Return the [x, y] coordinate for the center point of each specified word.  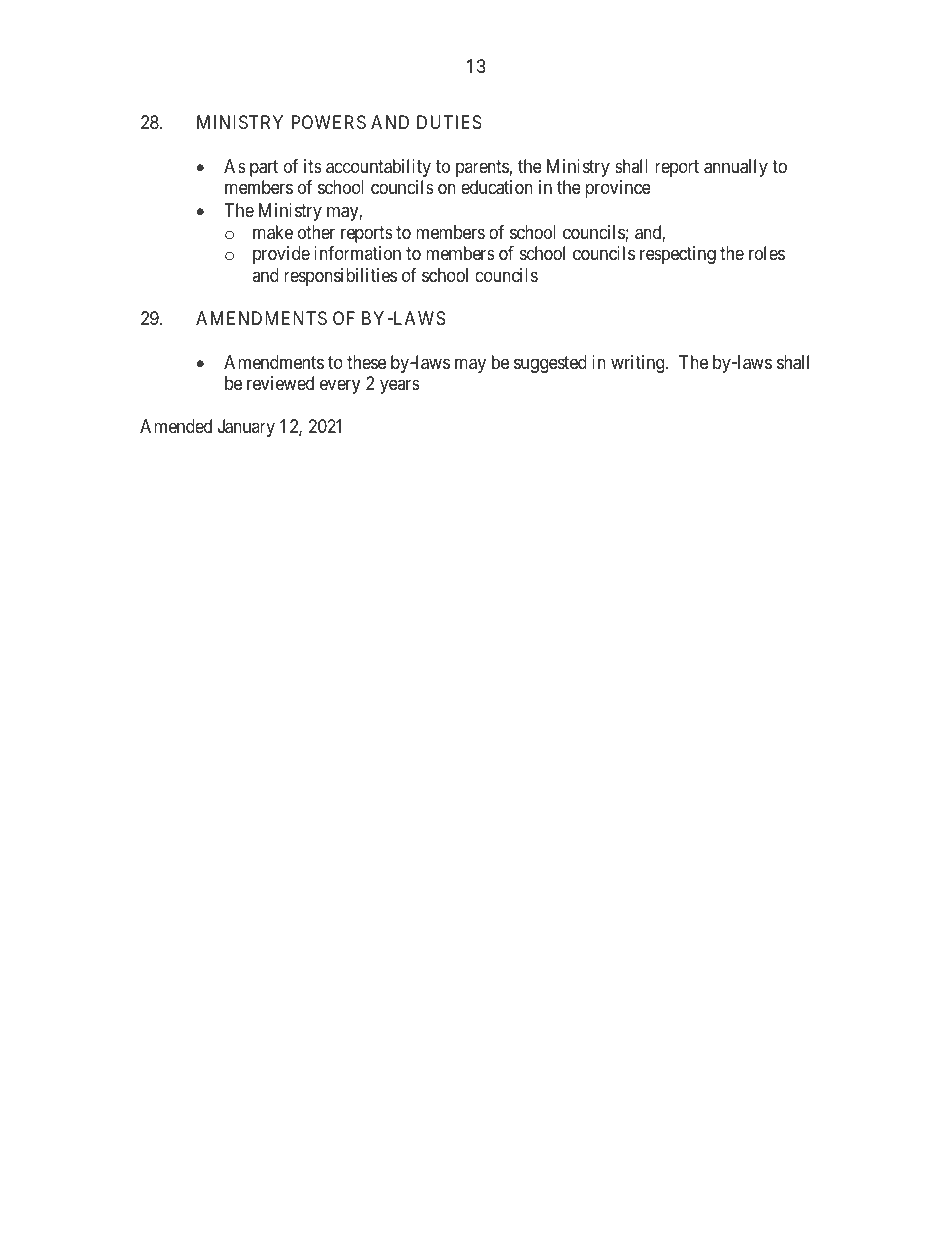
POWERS [329, 122]
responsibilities [340, 277]
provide [281, 255]
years [400, 387]
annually [736, 168]
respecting [678, 255]
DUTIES [449, 122]
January [246, 428]
